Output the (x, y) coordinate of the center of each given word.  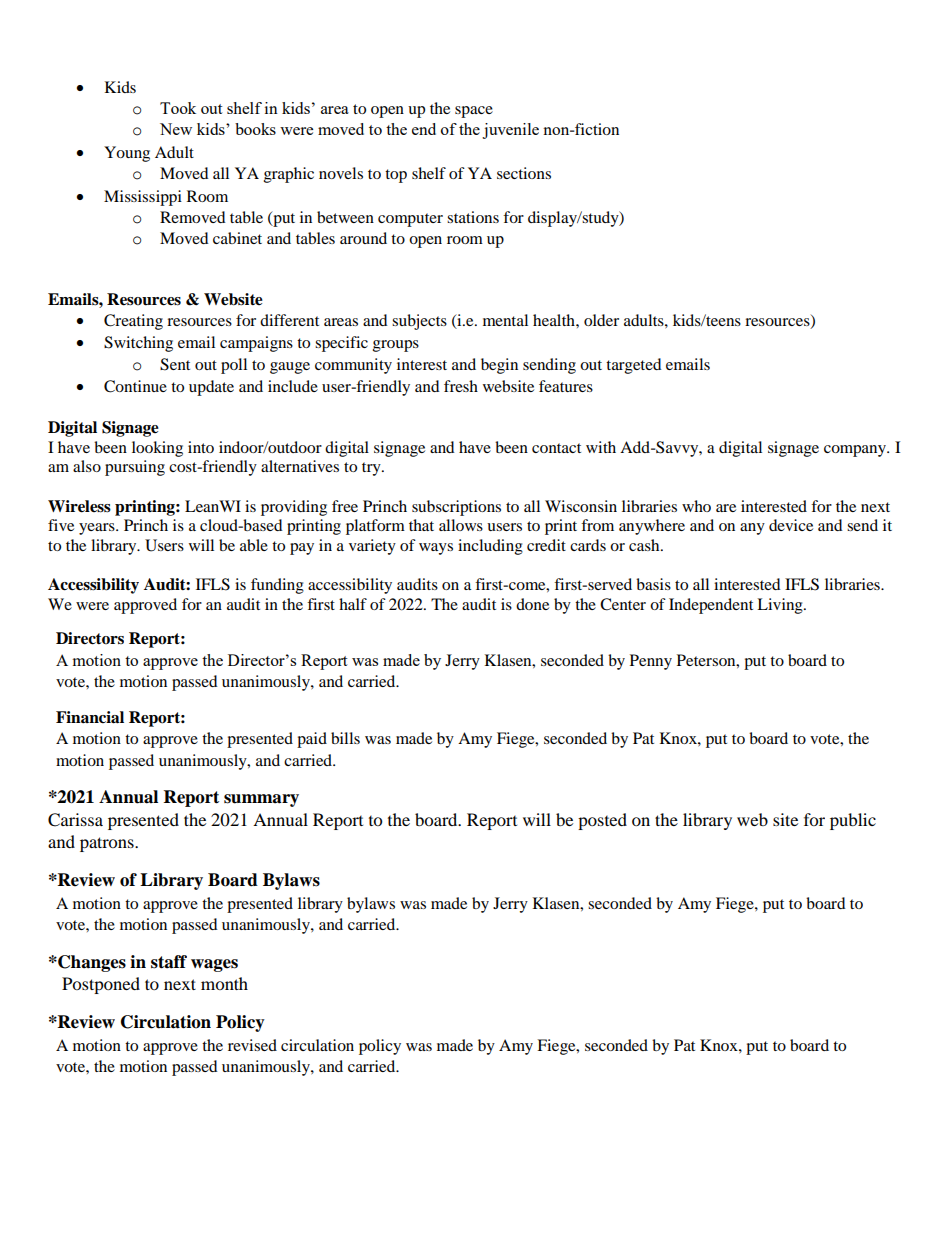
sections (524, 173)
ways (436, 549)
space (474, 112)
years (98, 529)
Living (781, 606)
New (176, 129)
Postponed (101, 985)
